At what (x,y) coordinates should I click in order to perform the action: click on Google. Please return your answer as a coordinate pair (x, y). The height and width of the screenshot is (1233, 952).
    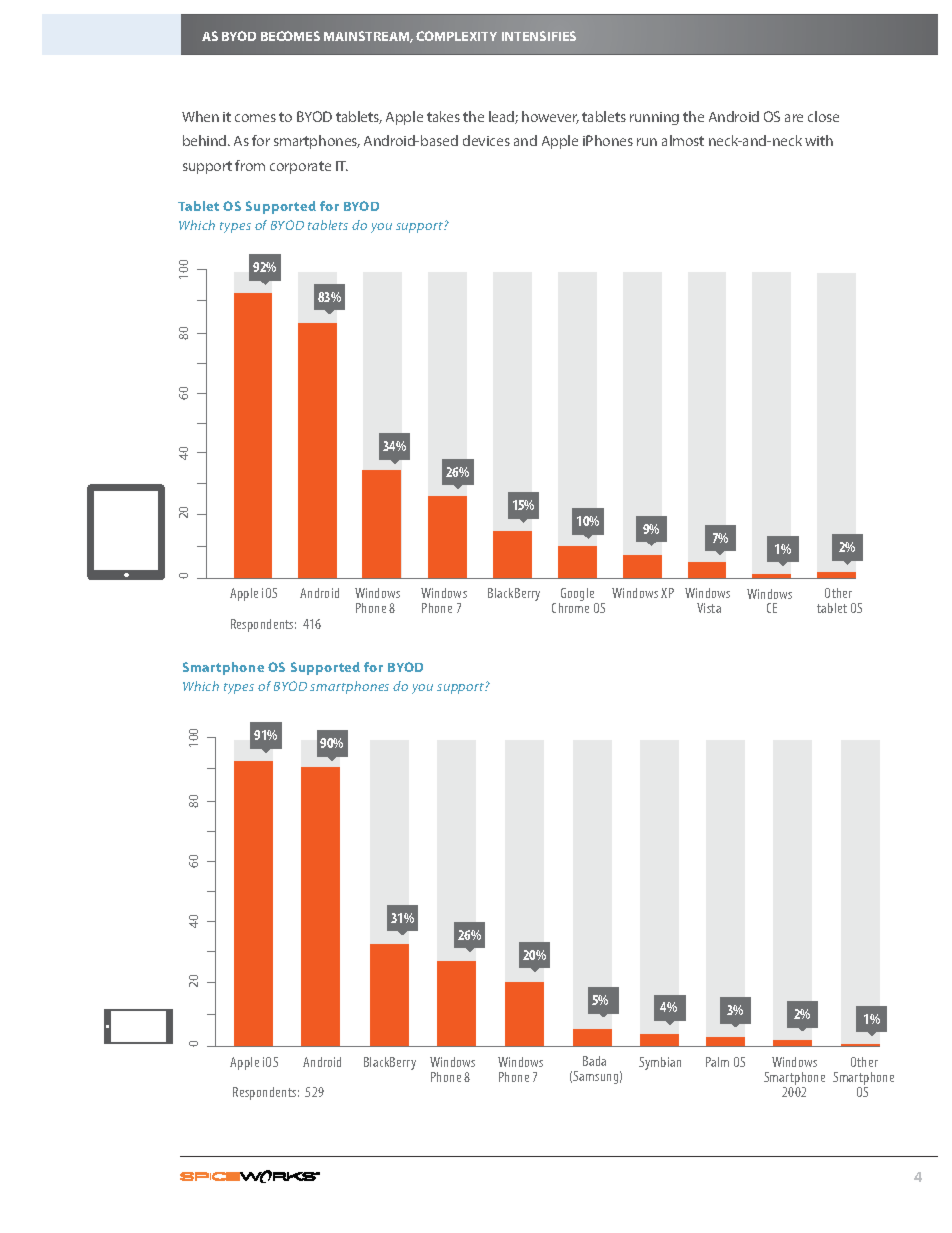
    Looking at the image, I should click on (578, 596).
